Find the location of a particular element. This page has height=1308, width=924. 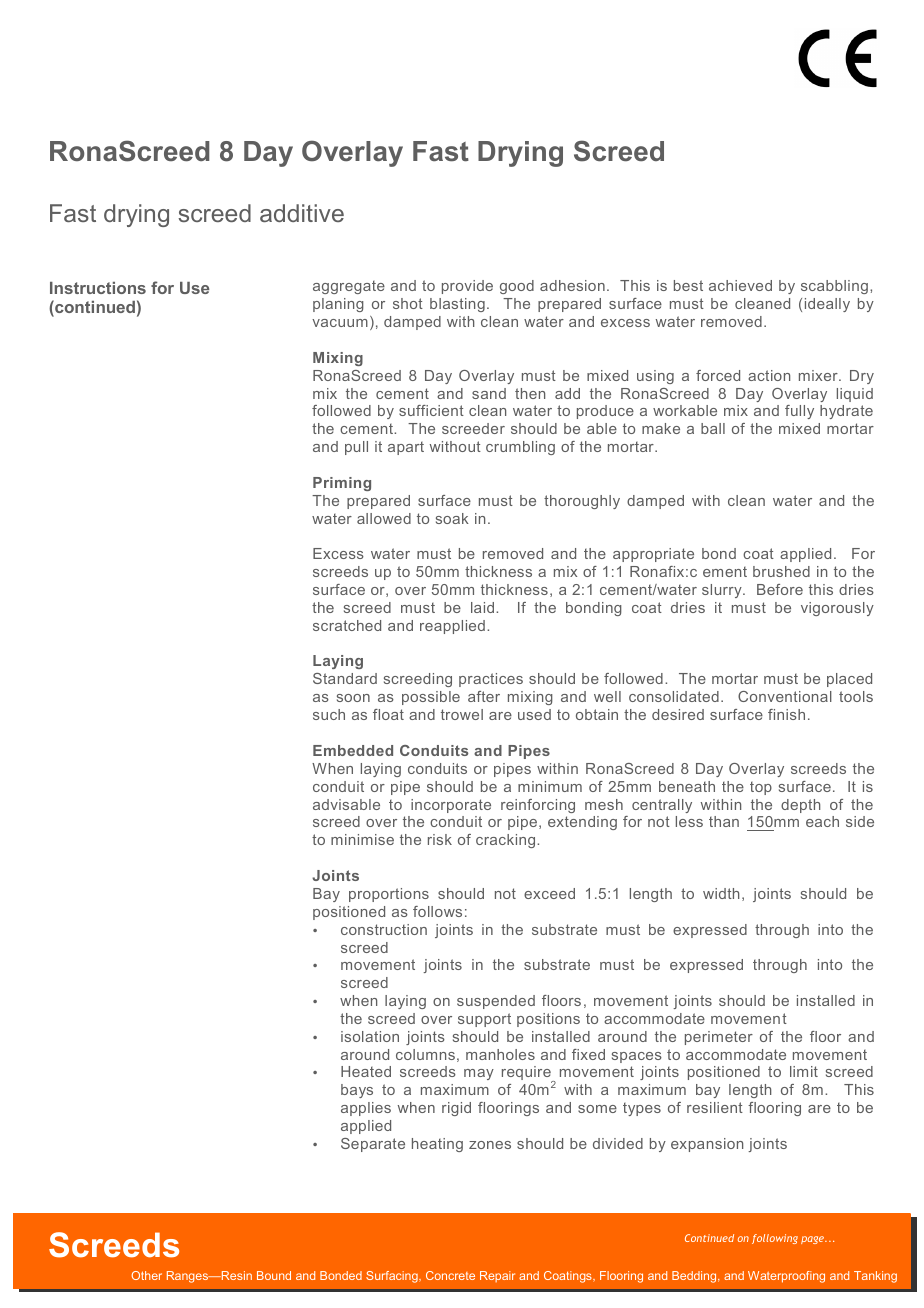

used is located at coordinates (534, 714).
